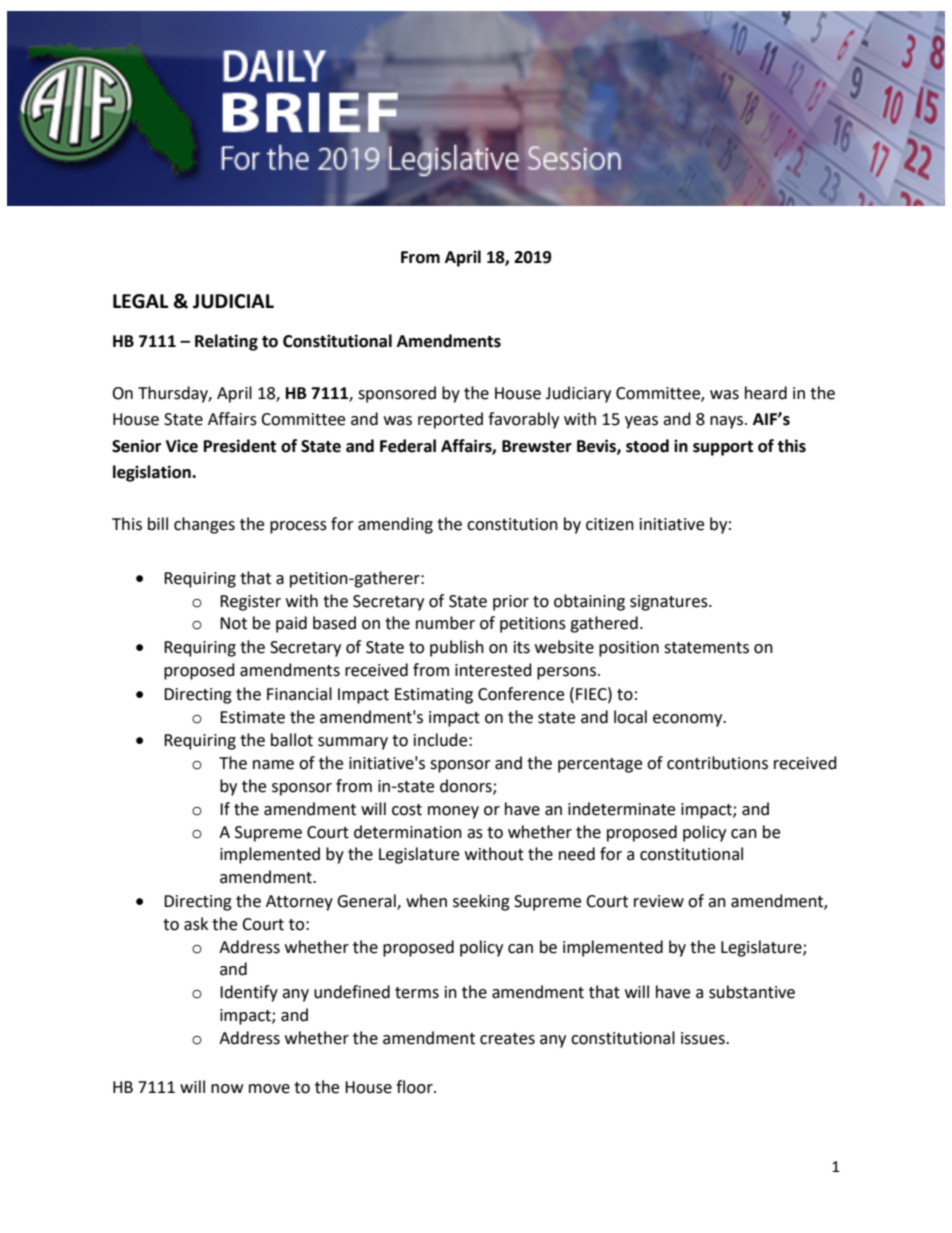 This image has height=1233, width=952. Describe the element at coordinates (766, 393) in the image. I see `heard` at that location.
